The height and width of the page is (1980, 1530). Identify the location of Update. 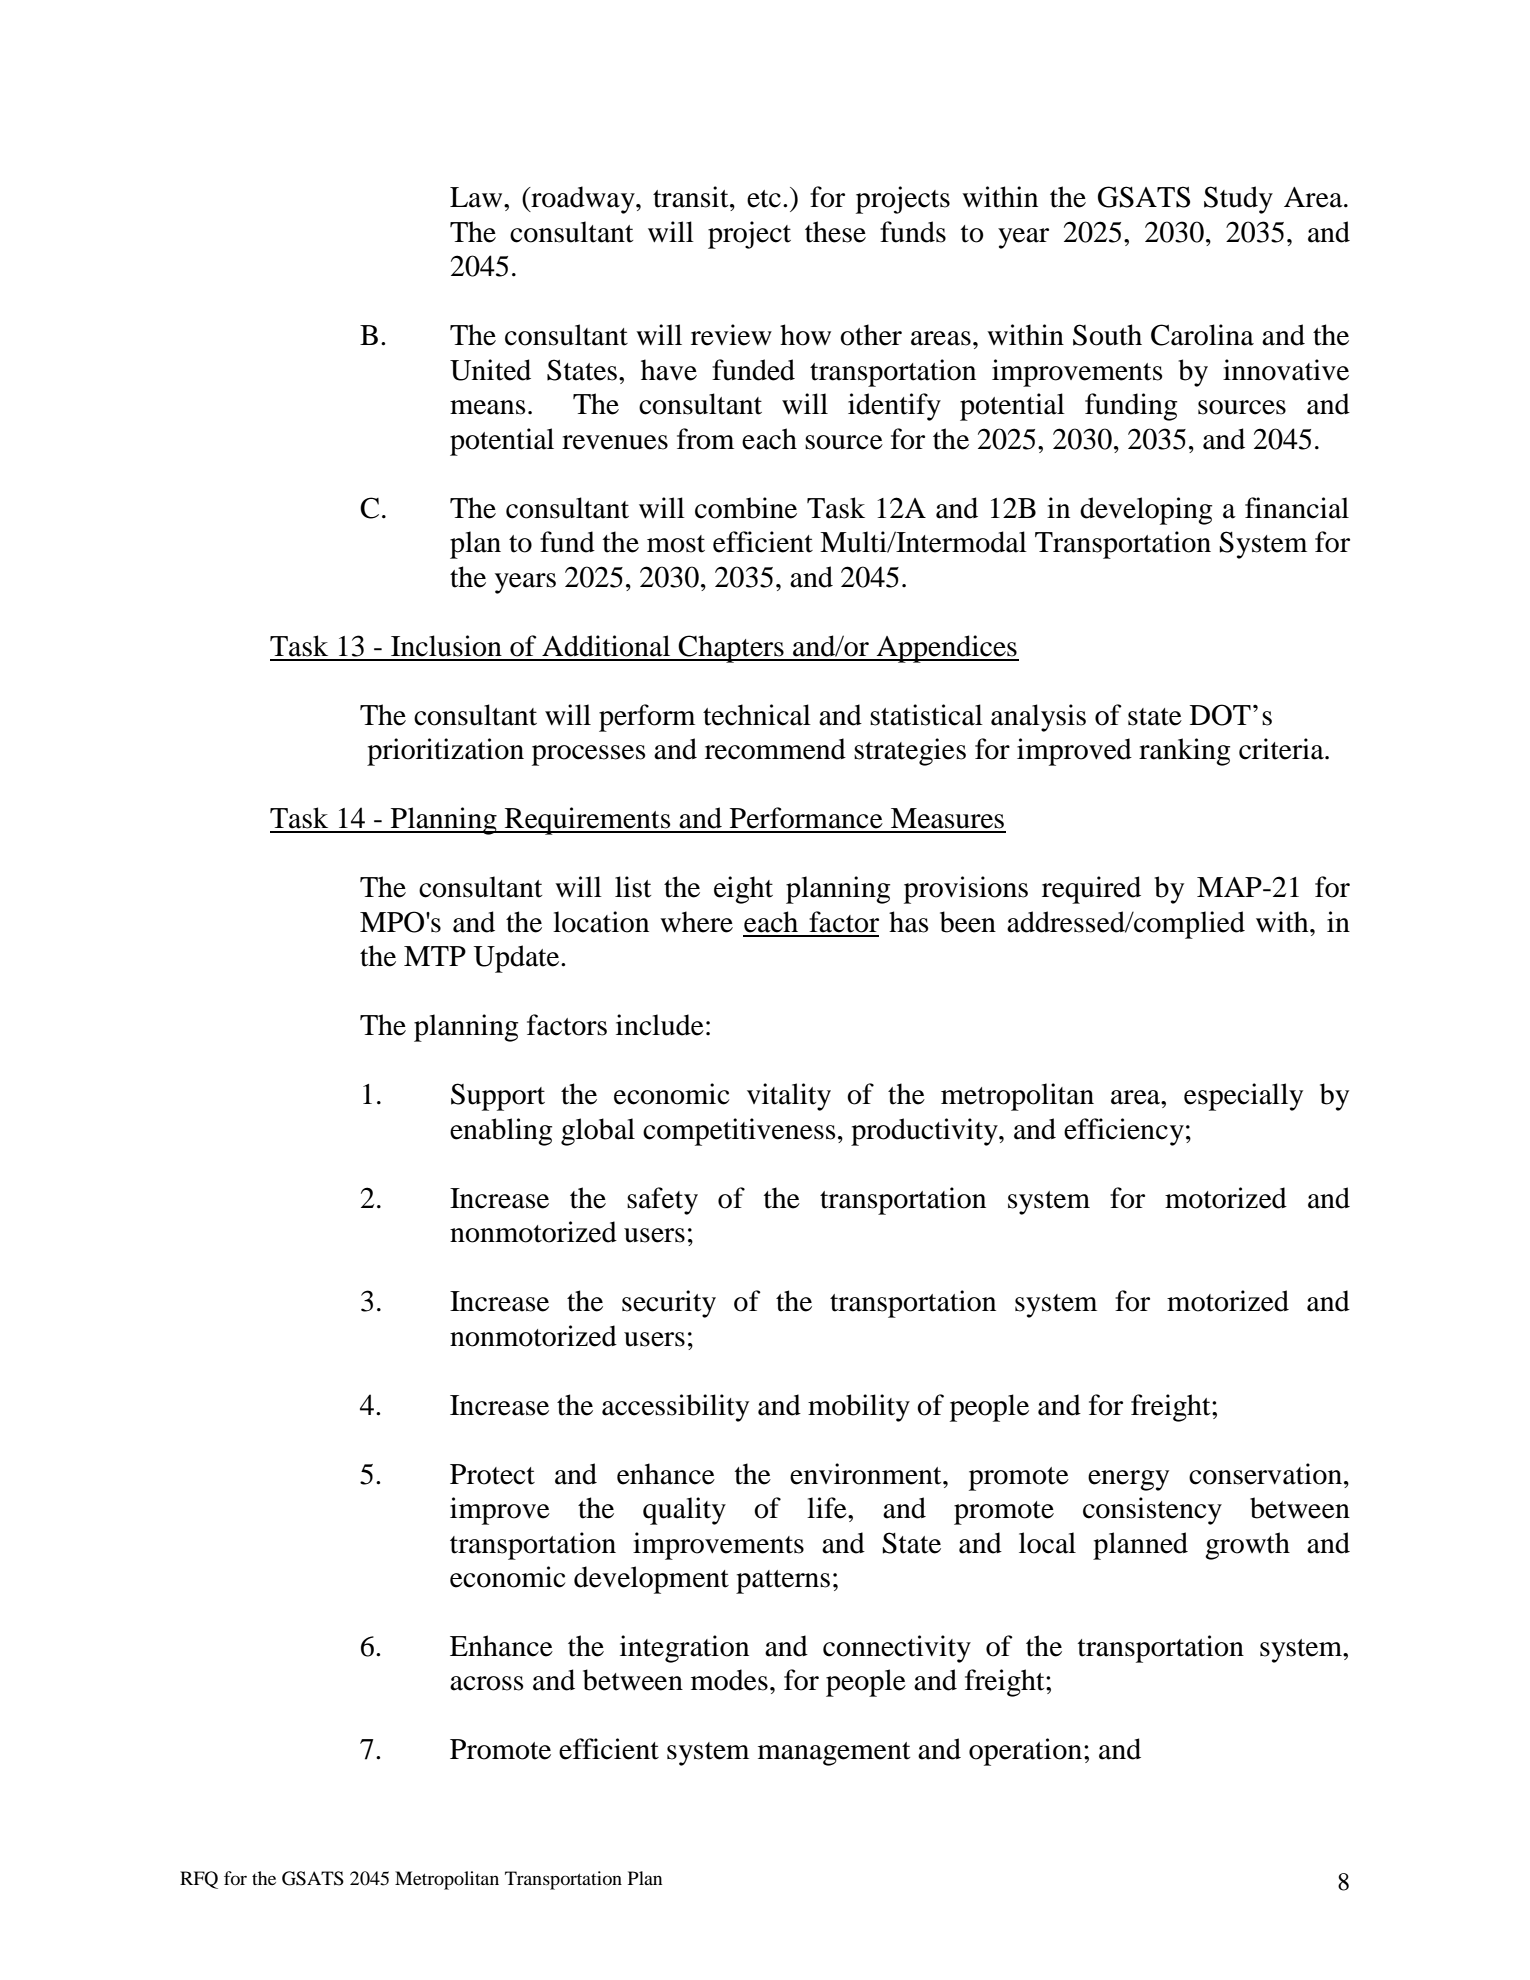
(517, 959).
